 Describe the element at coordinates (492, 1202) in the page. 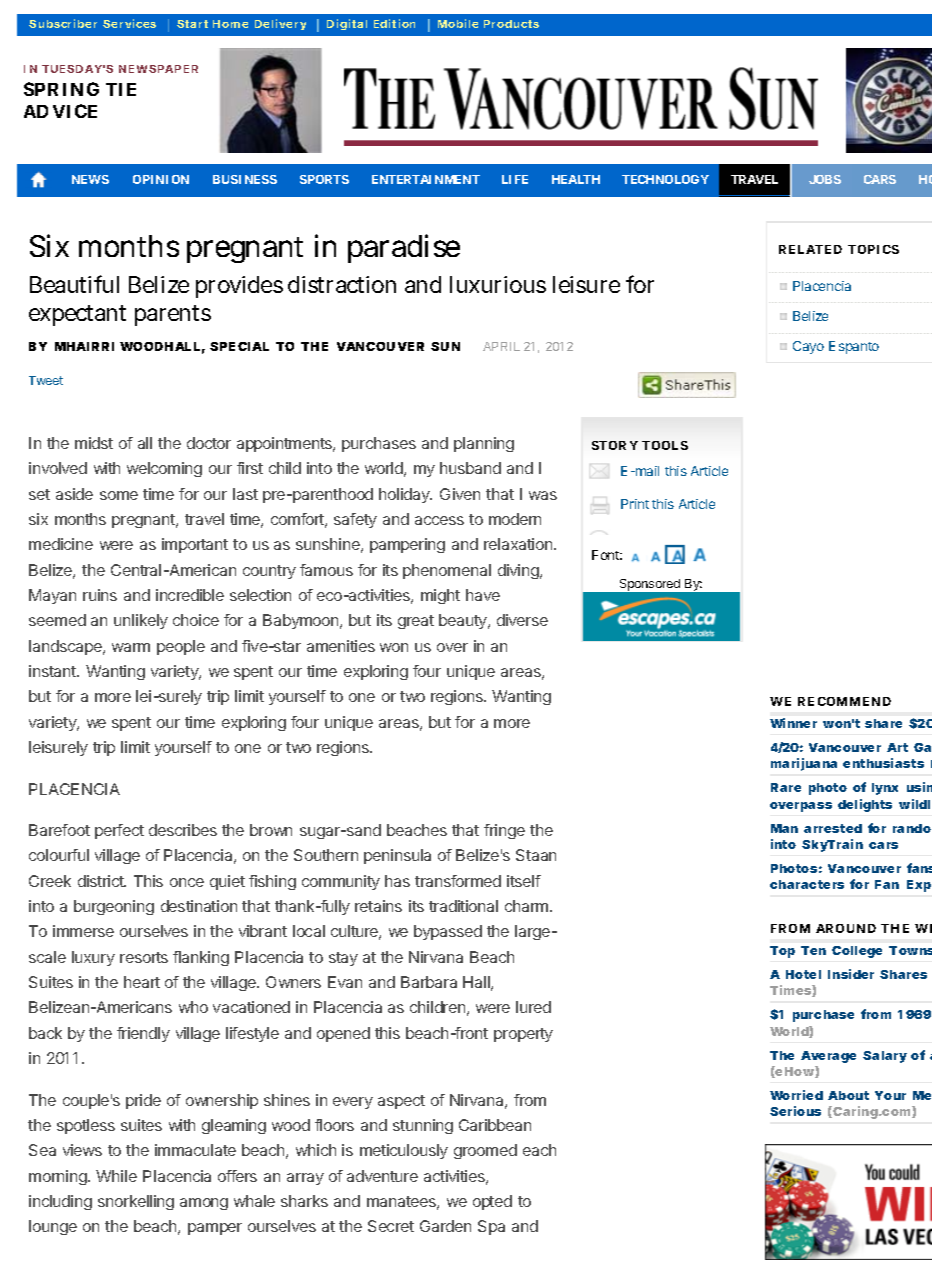

I see `opted` at that location.
